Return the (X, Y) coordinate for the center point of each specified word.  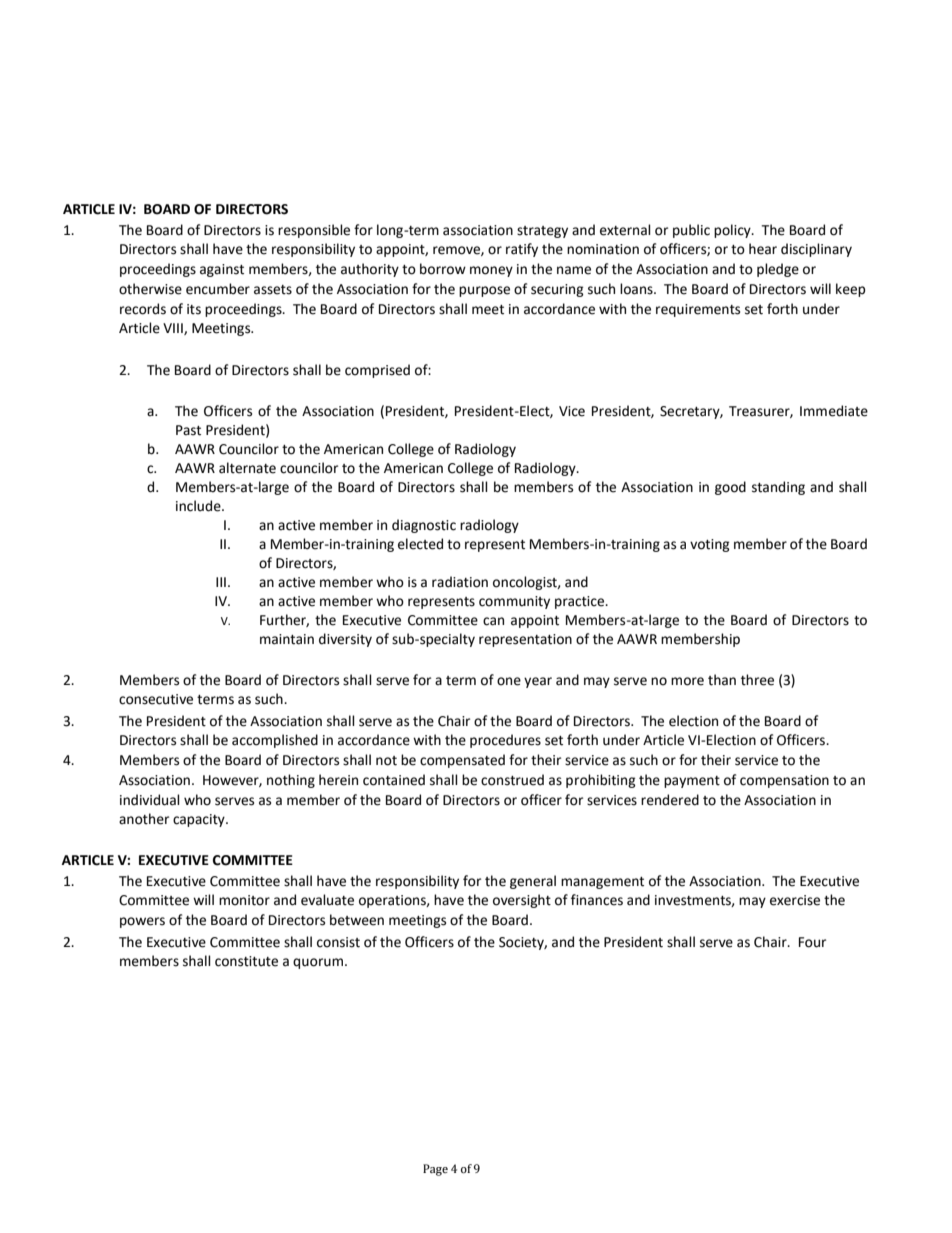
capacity (200, 820)
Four (812, 942)
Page (435, 1170)
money (491, 271)
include (199, 506)
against (222, 270)
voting (710, 545)
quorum (318, 963)
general (533, 882)
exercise (795, 900)
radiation (460, 582)
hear (763, 249)
